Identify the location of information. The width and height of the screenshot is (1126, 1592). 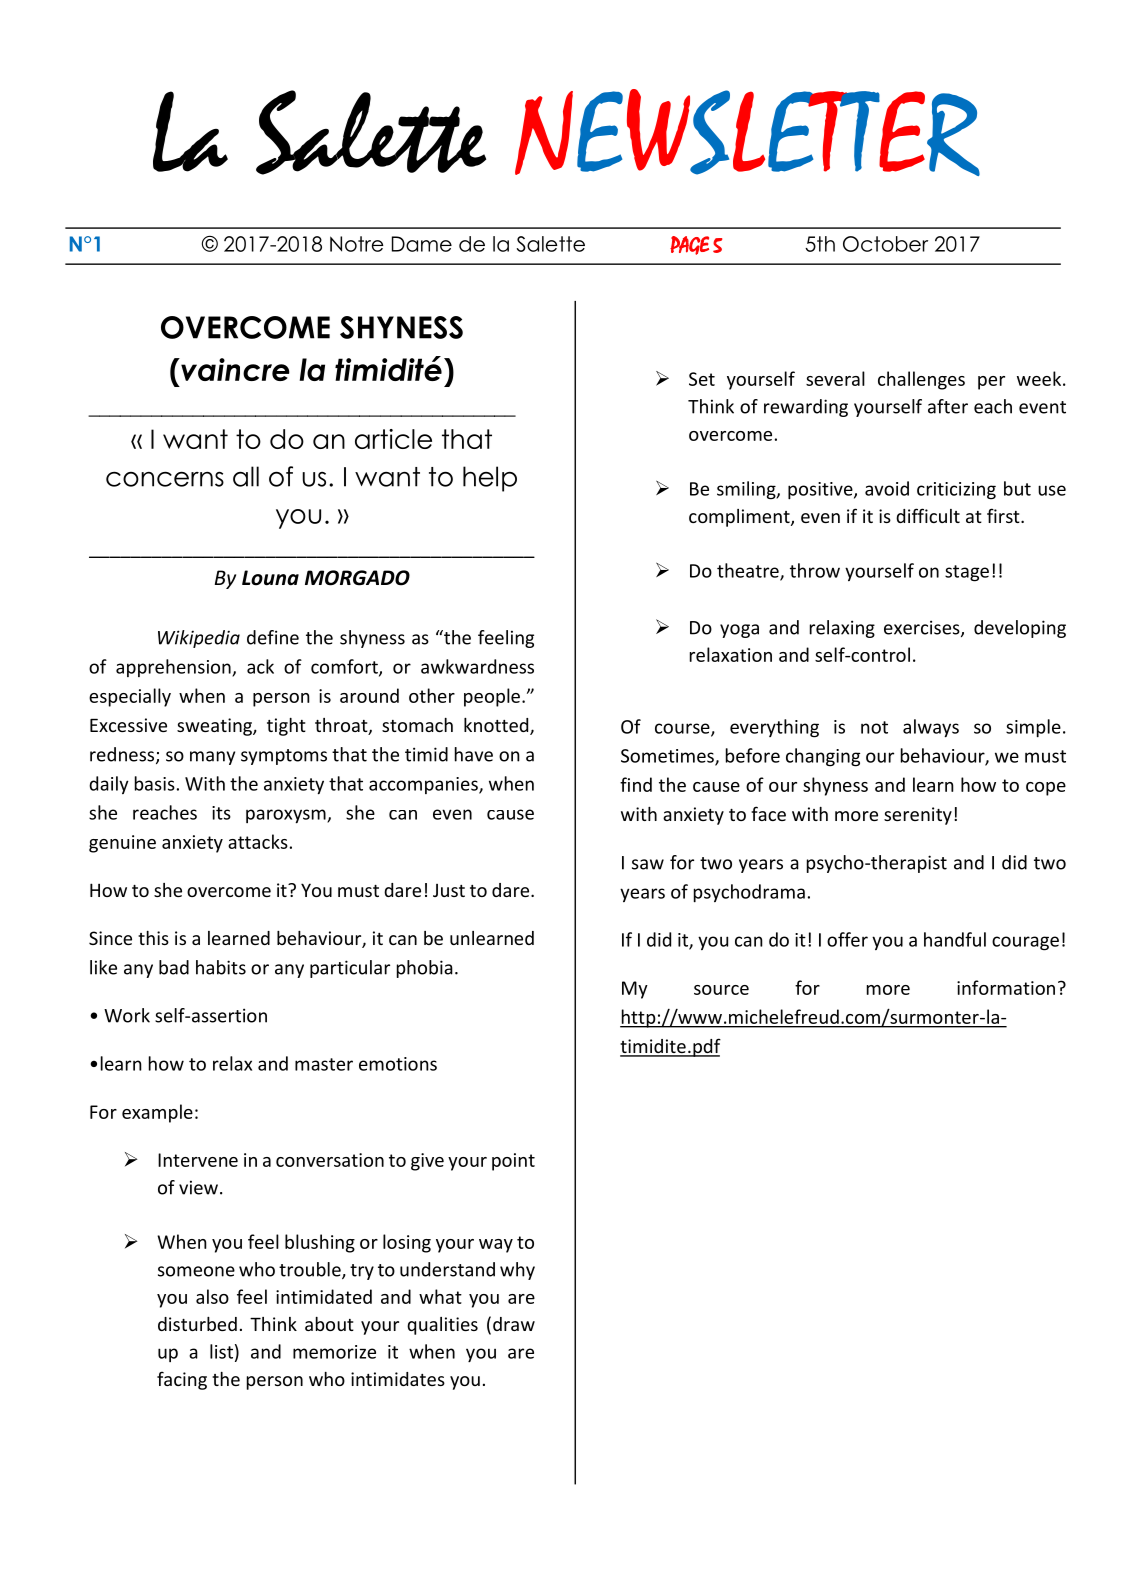
(1006, 987).
